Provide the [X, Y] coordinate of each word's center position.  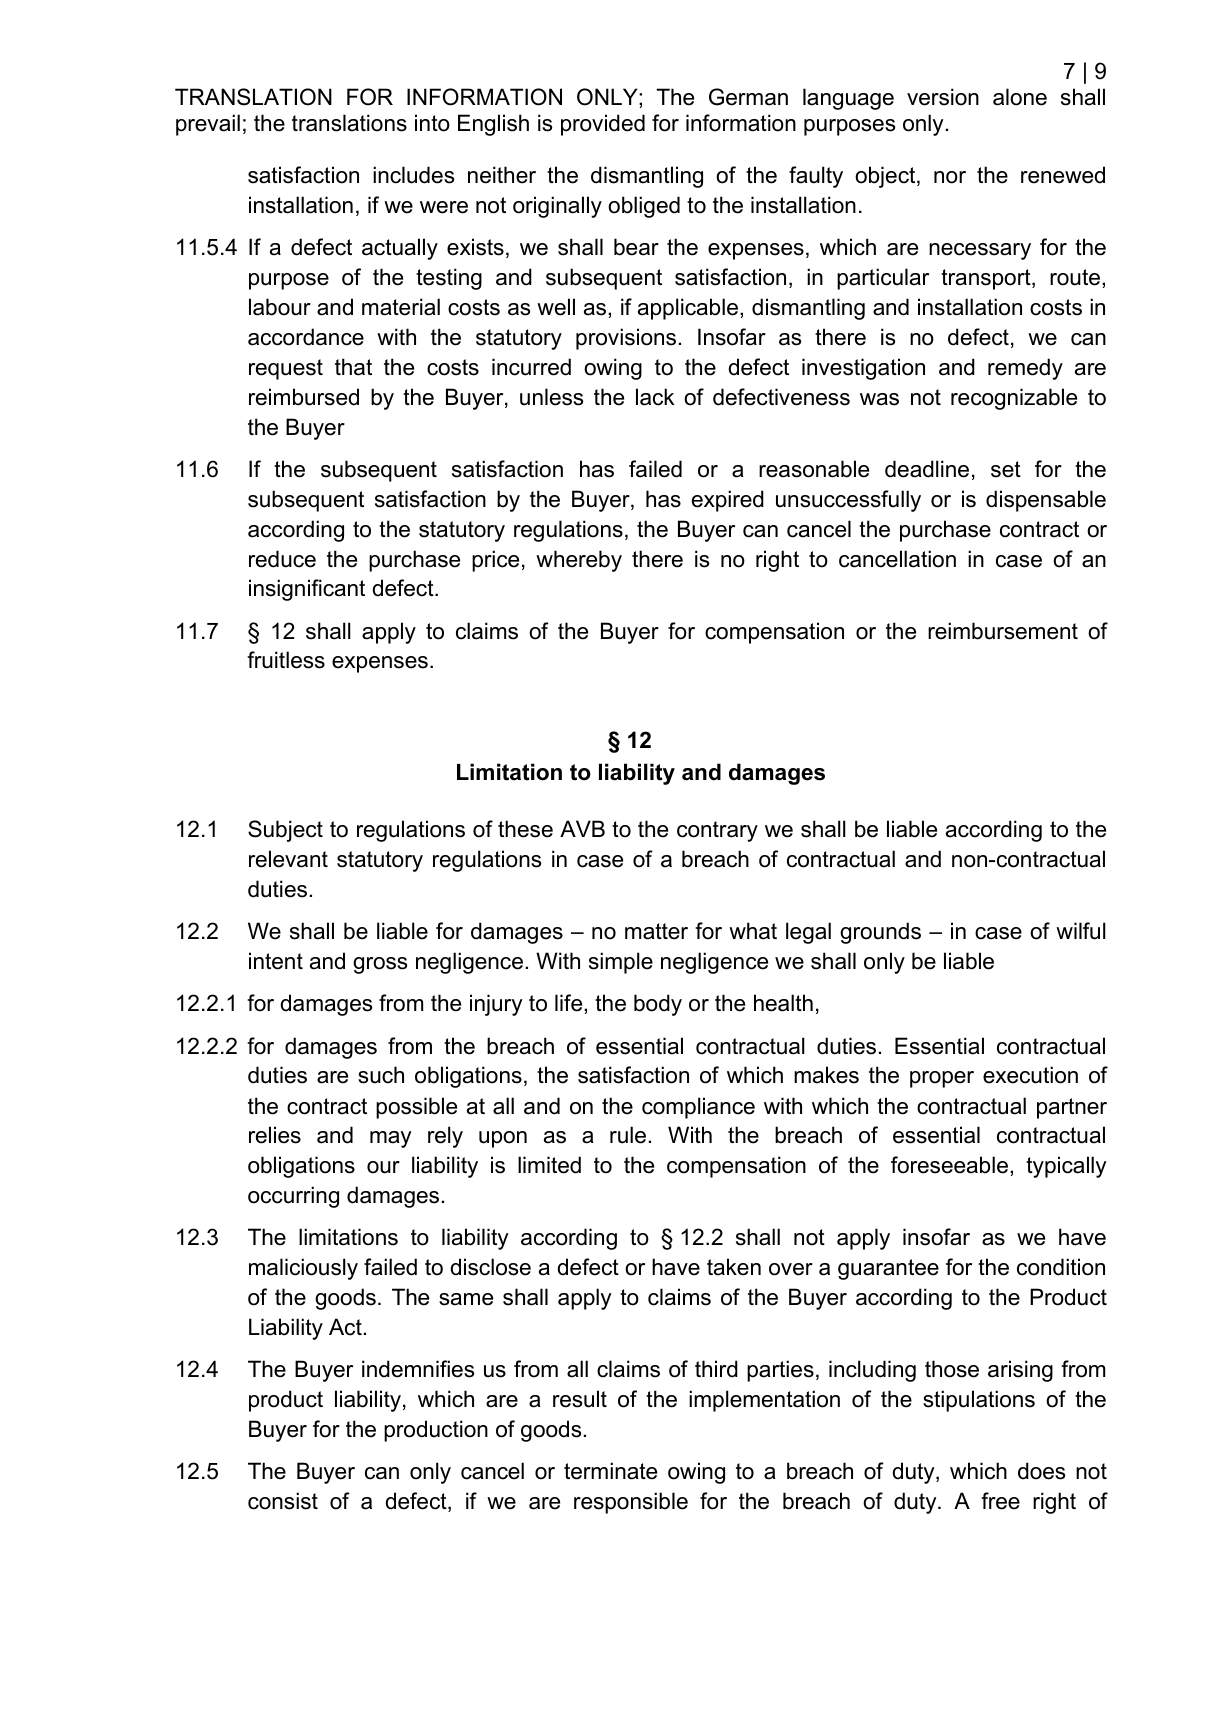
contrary [717, 831]
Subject [285, 831]
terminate [610, 1471]
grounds [880, 933]
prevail [208, 125]
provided [603, 125]
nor [950, 177]
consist [283, 1501]
